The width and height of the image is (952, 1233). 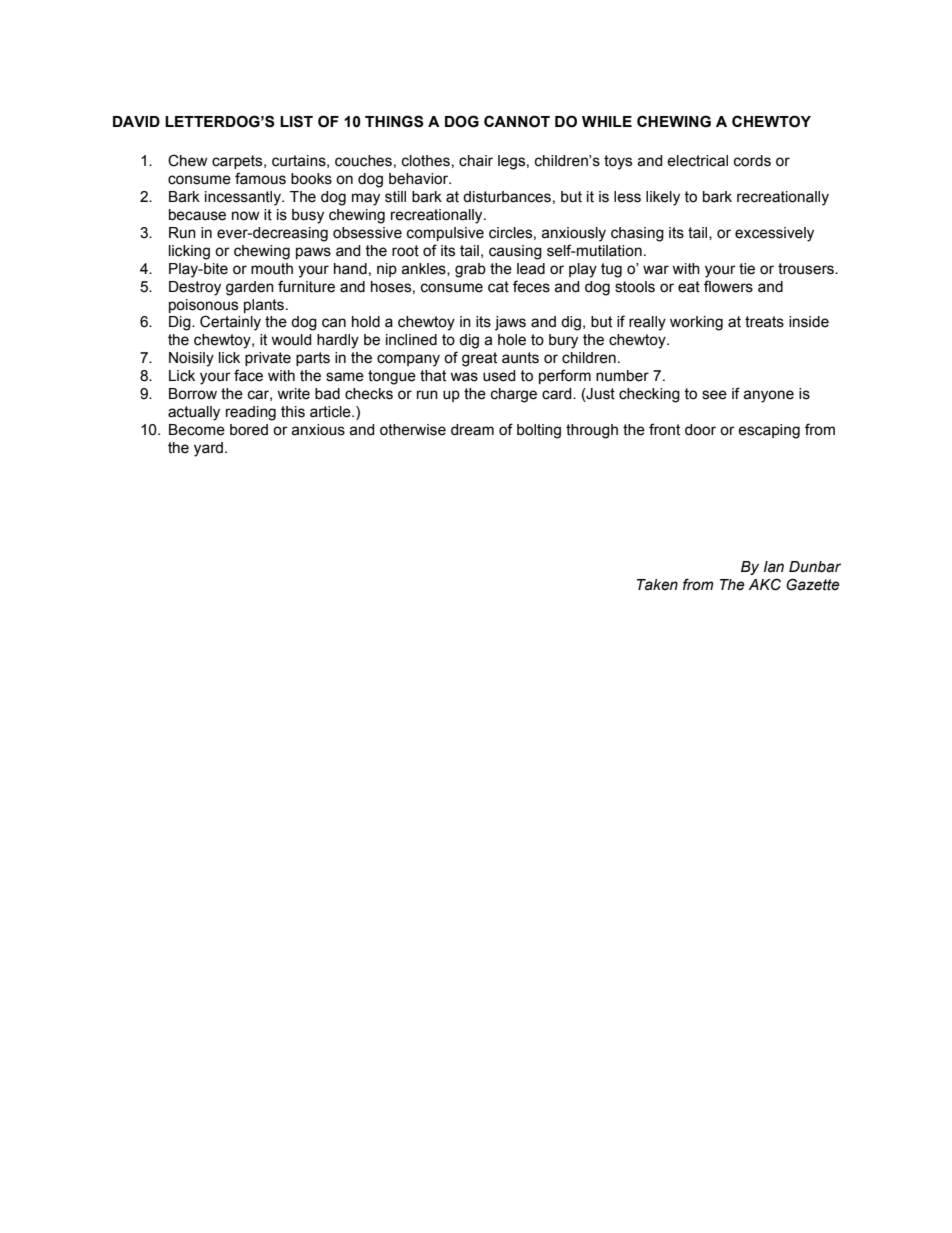 What do you see at coordinates (445, 234) in the image?
I see `compulsive` at bounding box center [445, 234].
